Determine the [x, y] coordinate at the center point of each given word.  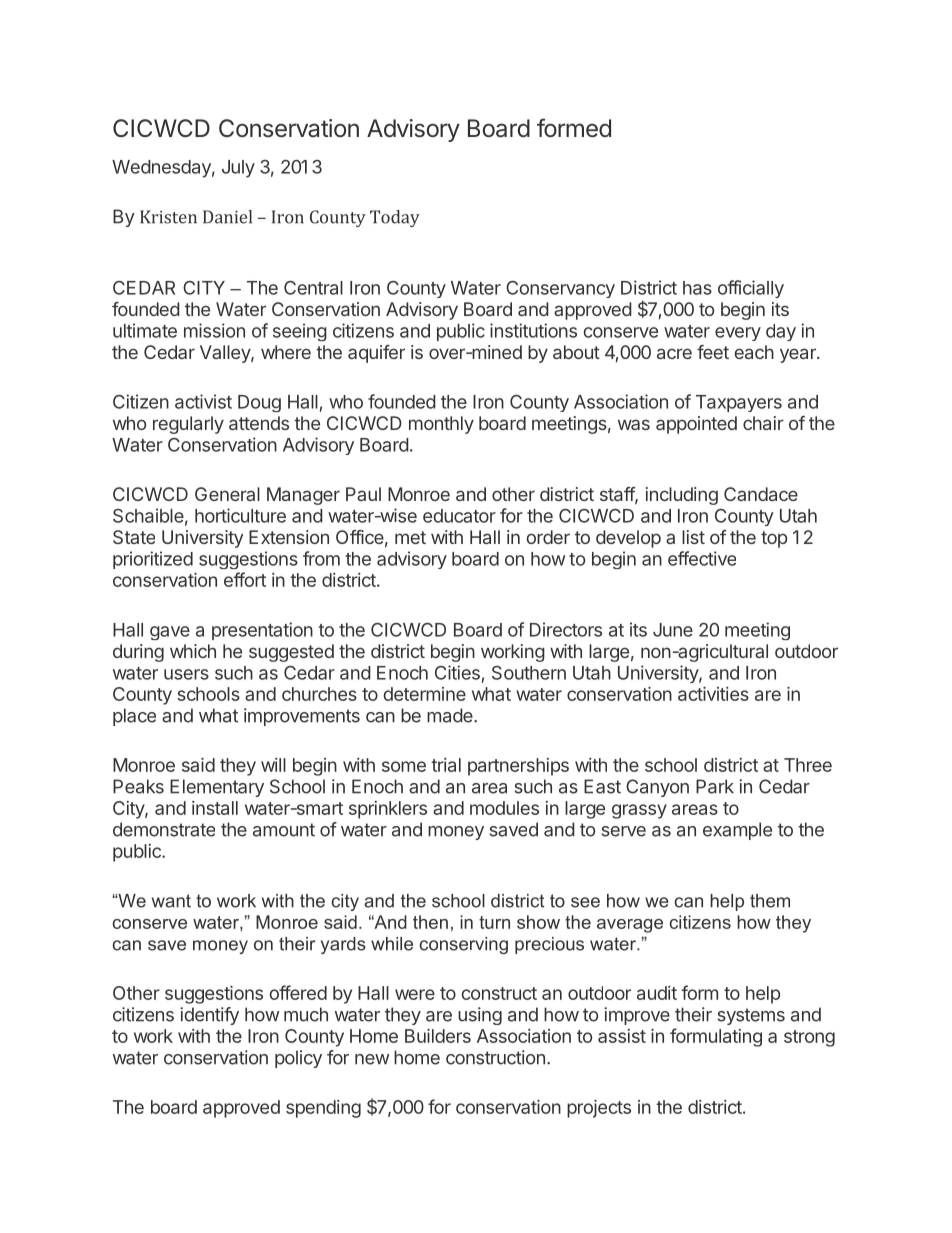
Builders [438, 1036]
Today [395, 218]
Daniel [227, 217]
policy [298, 1059]
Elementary [217, 788]
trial [446, 765]
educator [459, 516]
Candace [761, 494]
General [227, 494]
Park [715, 786]
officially [751, 289]
